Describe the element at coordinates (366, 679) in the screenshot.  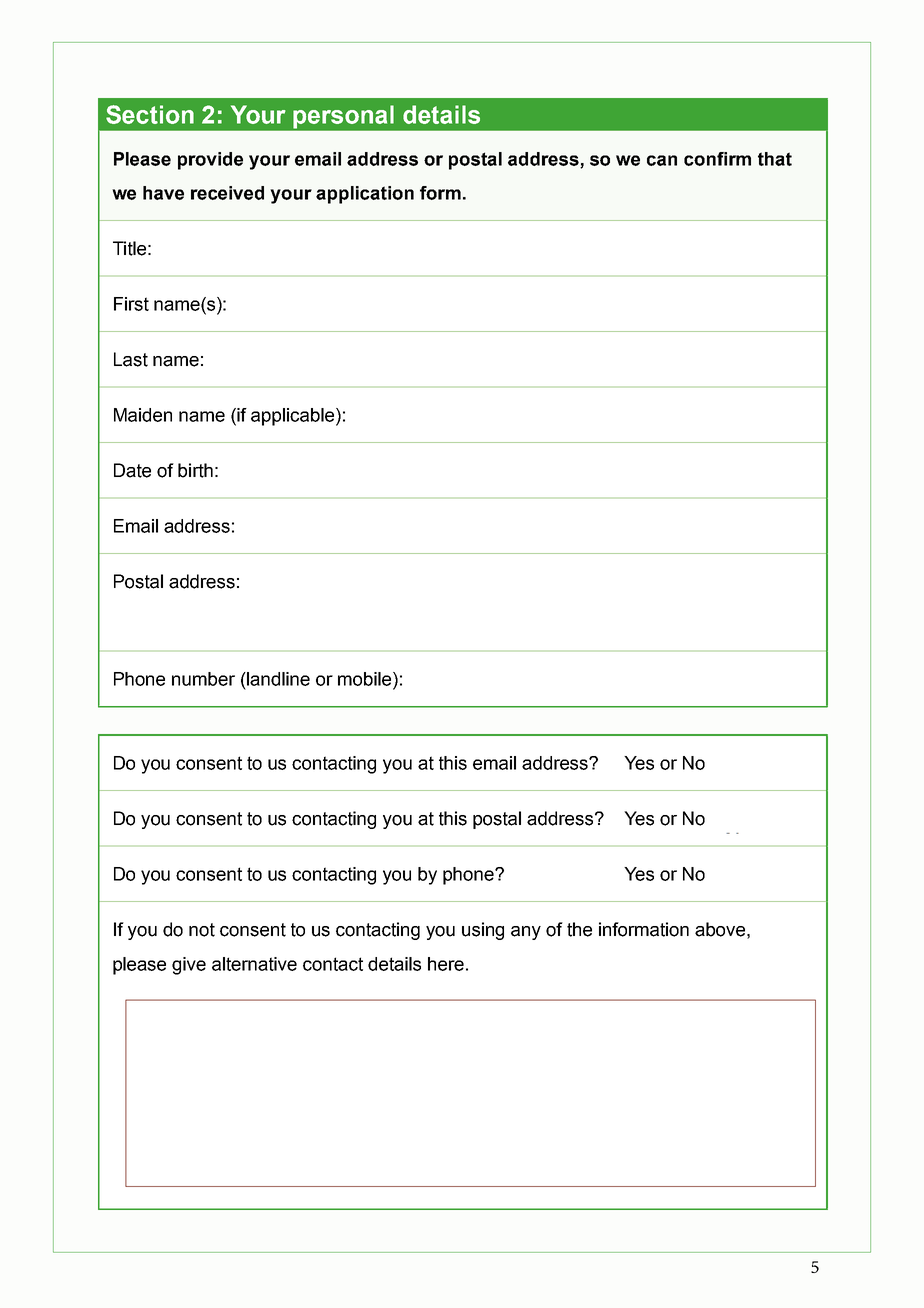
I see `mobile` at that location.
